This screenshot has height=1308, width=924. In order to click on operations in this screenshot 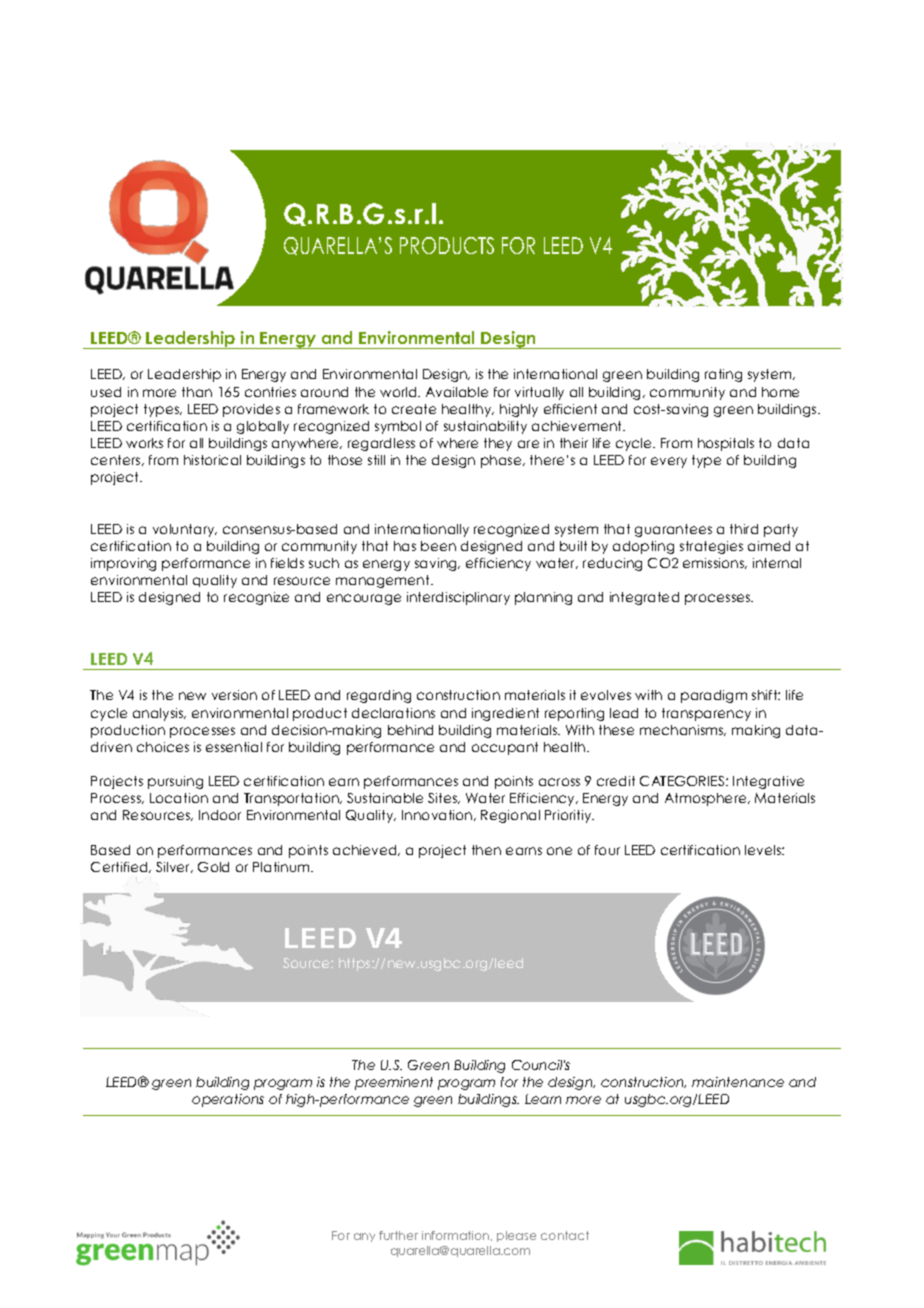, I will do `click(228, 1100)`.
